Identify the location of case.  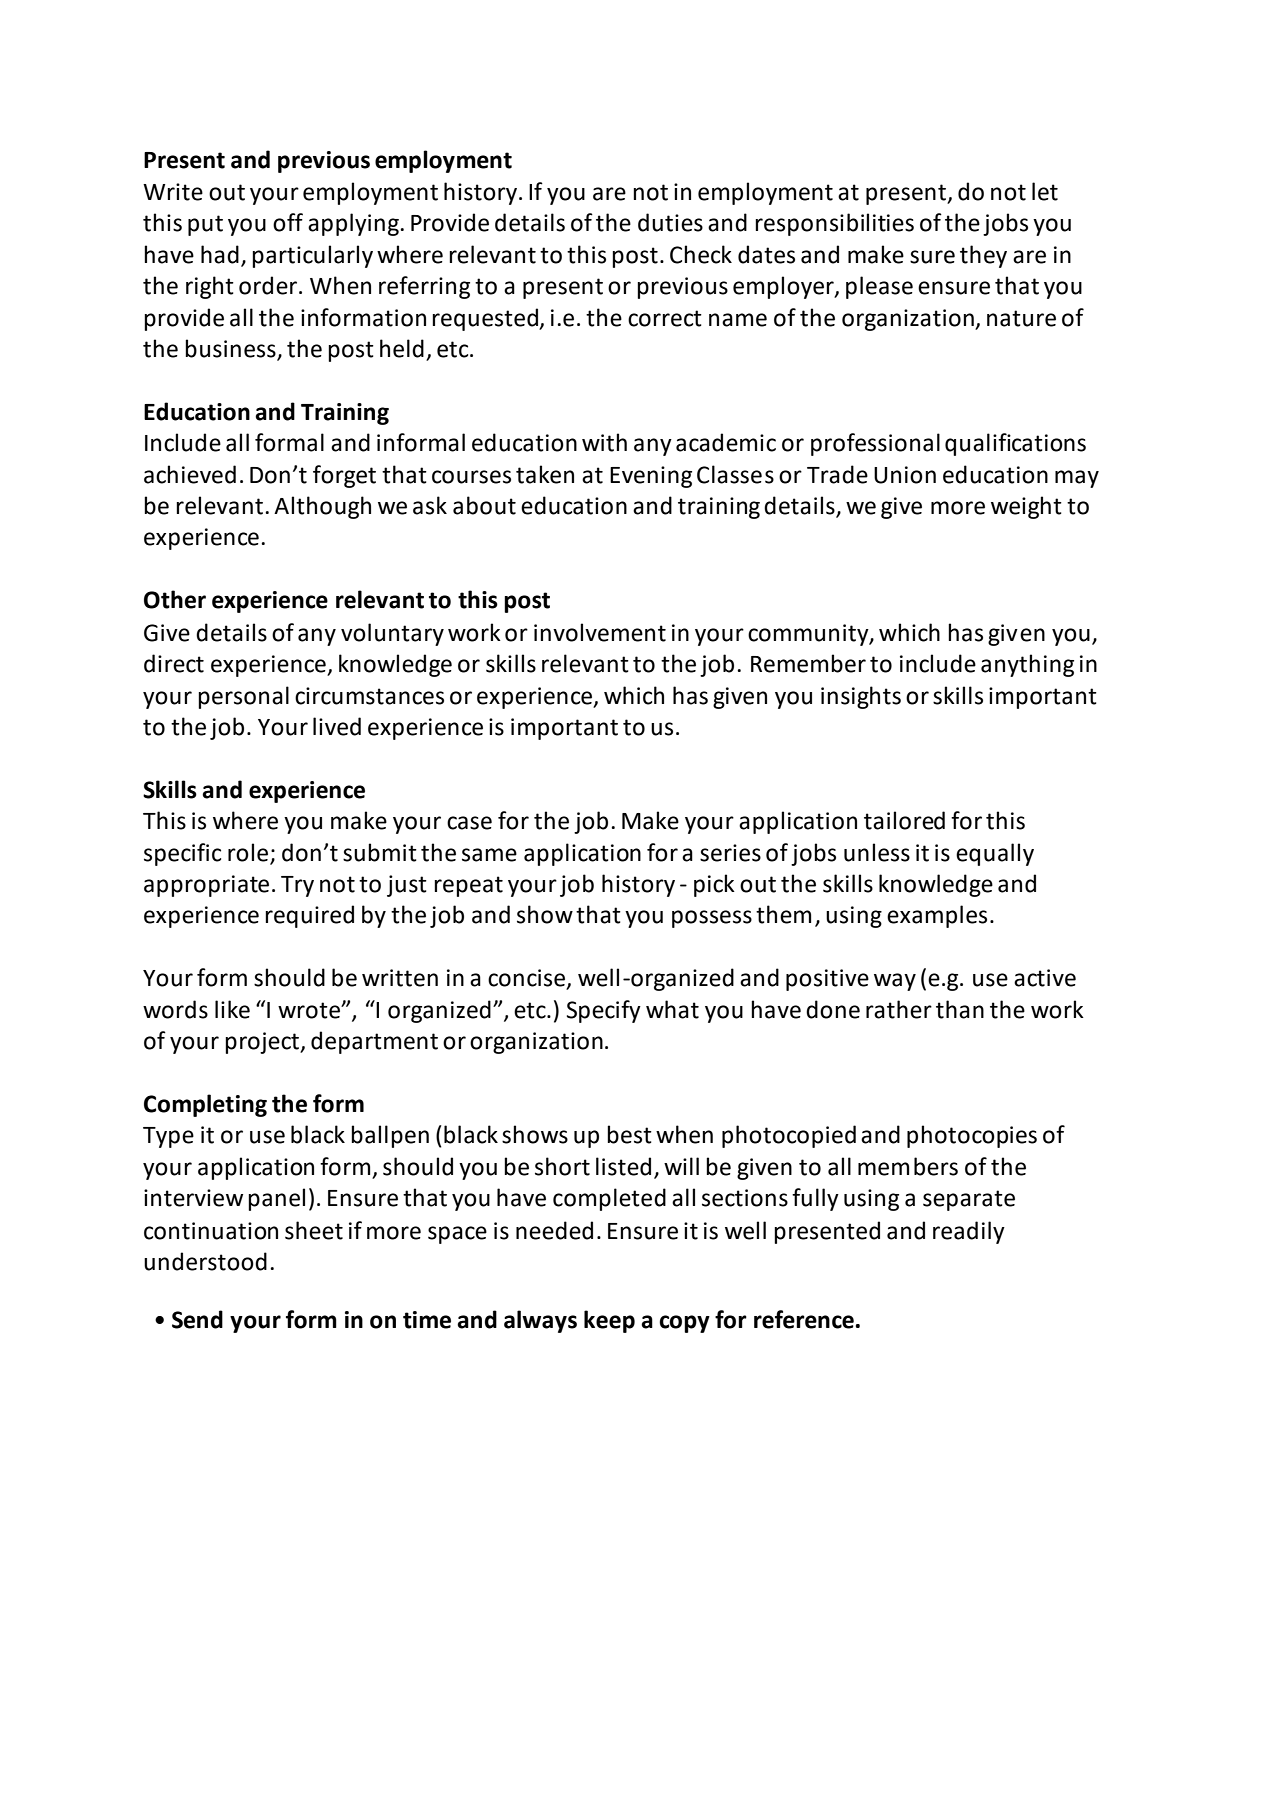
(469, 823).
